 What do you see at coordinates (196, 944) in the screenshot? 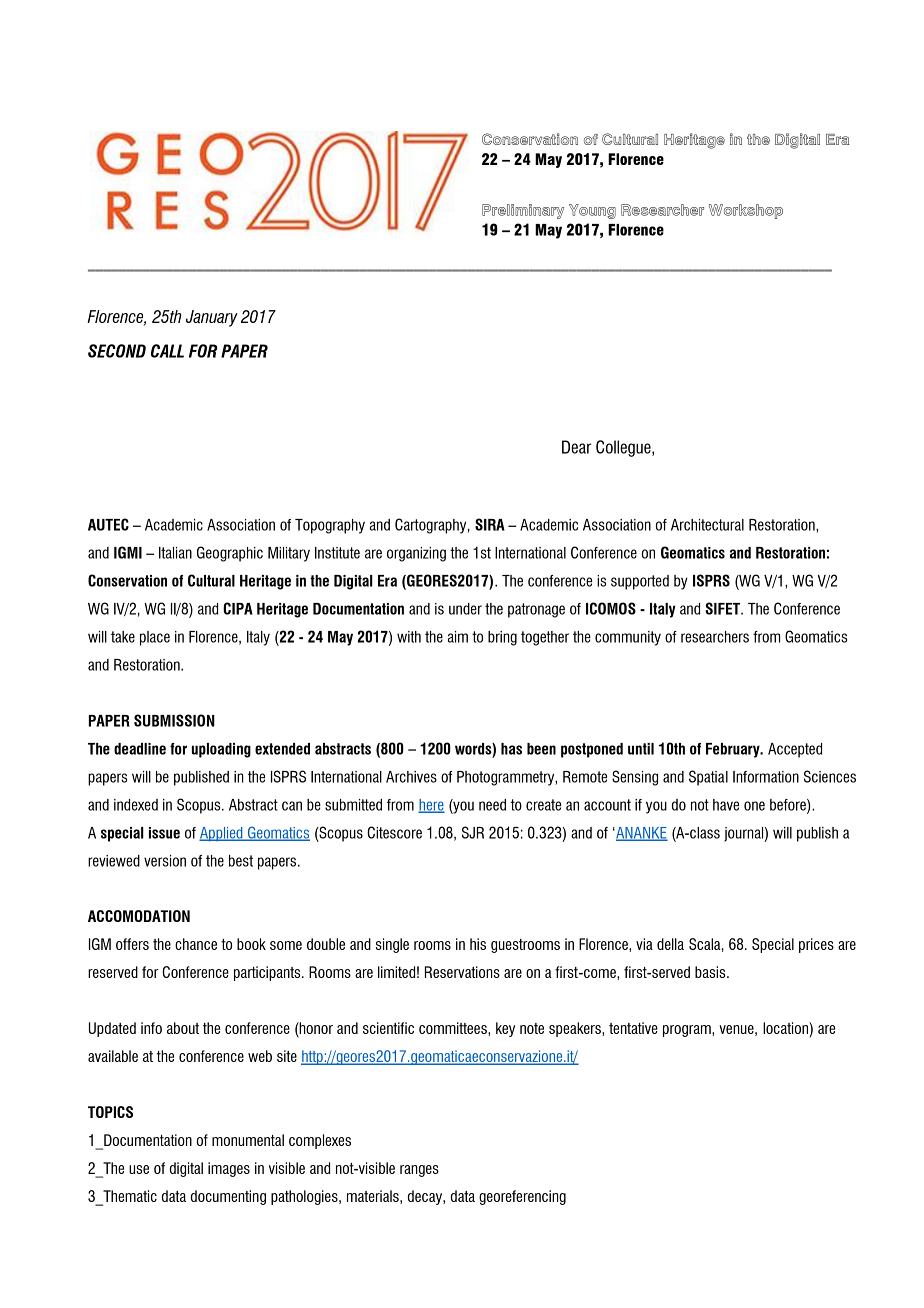
I see `chance` at bounding box center [196, 944].
